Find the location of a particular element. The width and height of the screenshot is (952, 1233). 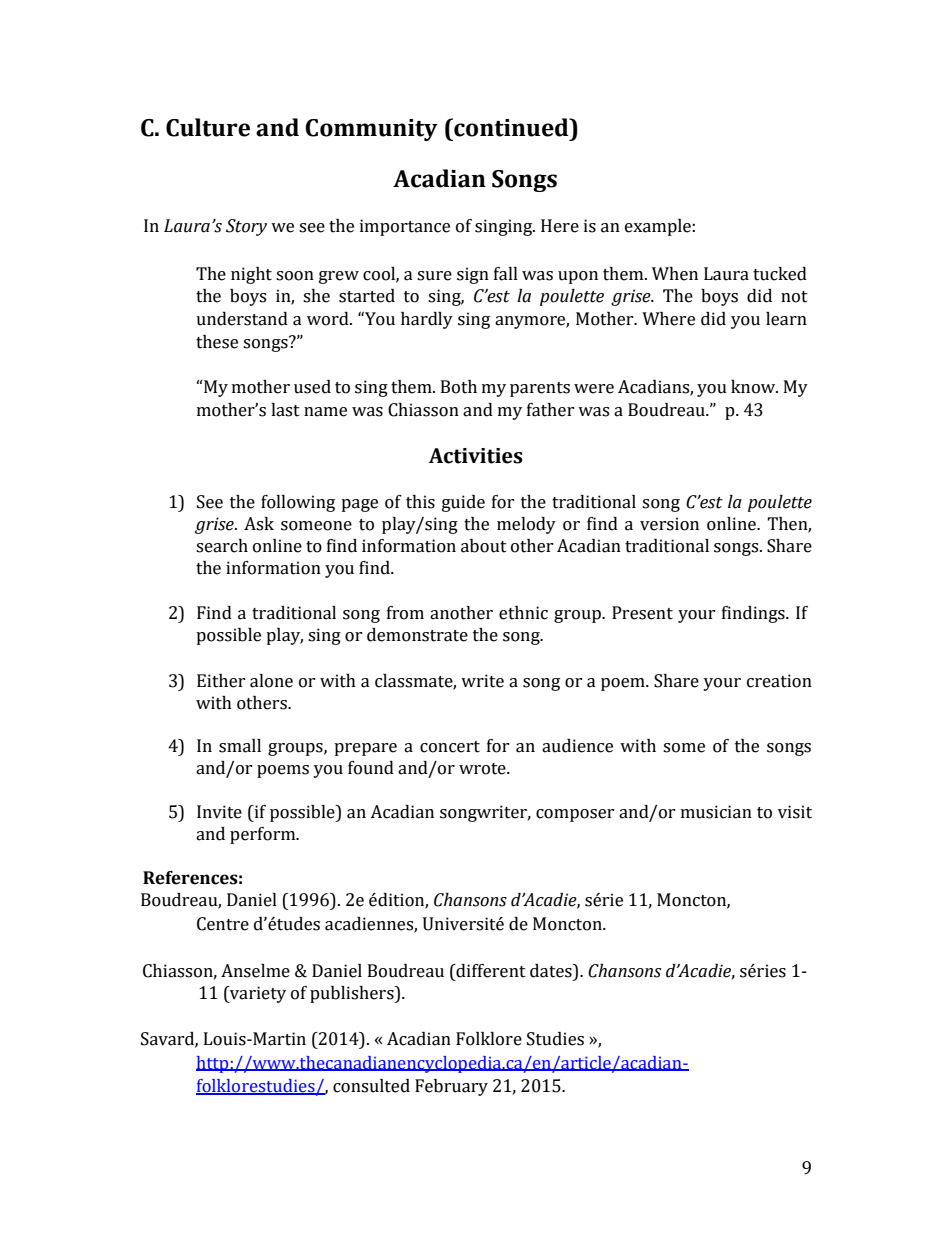

February is located at coordinates (451, 1087).
